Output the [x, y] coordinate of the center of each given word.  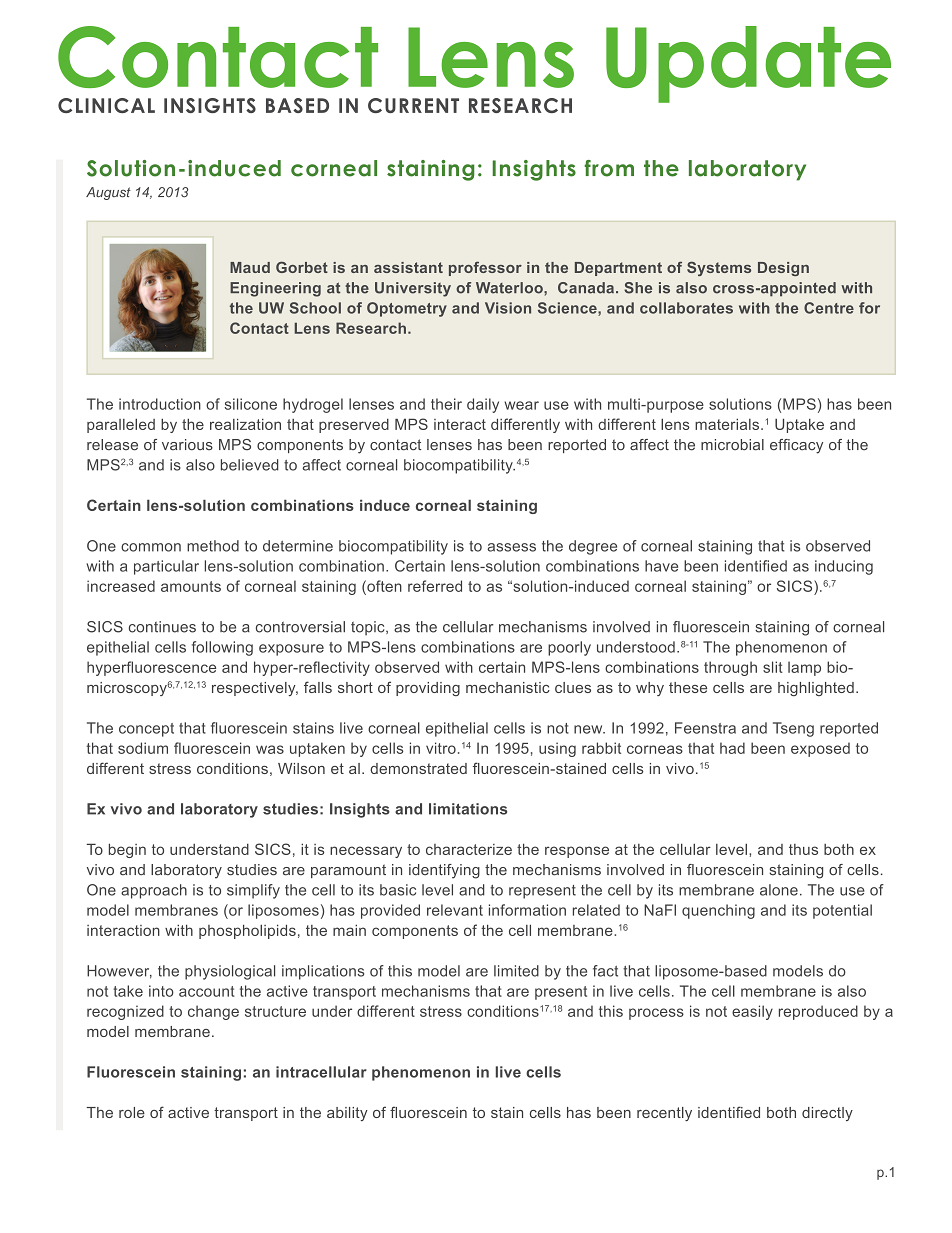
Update [748, 64]
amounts [191, 586]
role [132, 1112]
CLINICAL [106, 105]
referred [435, 586]
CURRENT [413, 105]
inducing [844, 567]
